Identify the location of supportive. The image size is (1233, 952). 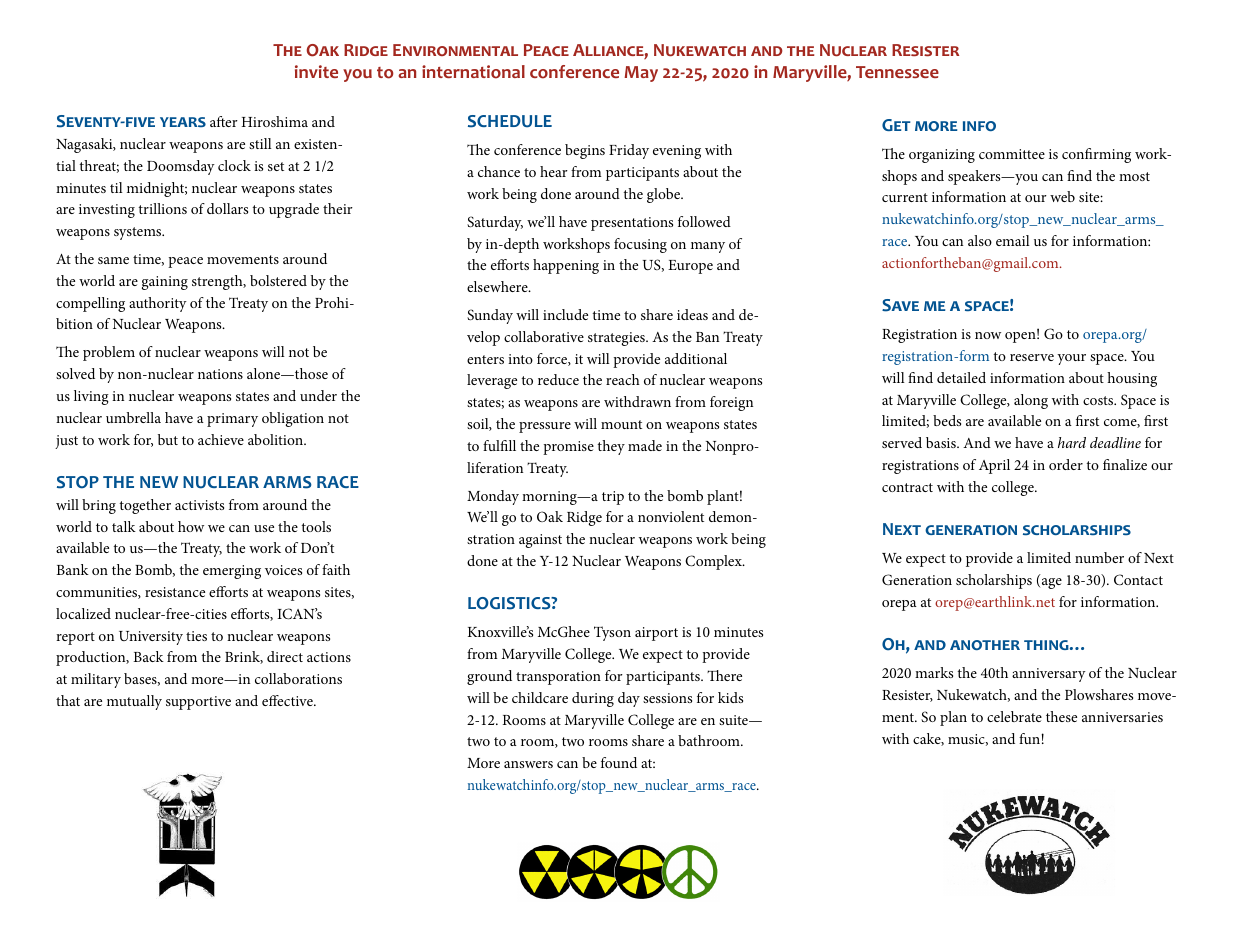
(198, 703).
